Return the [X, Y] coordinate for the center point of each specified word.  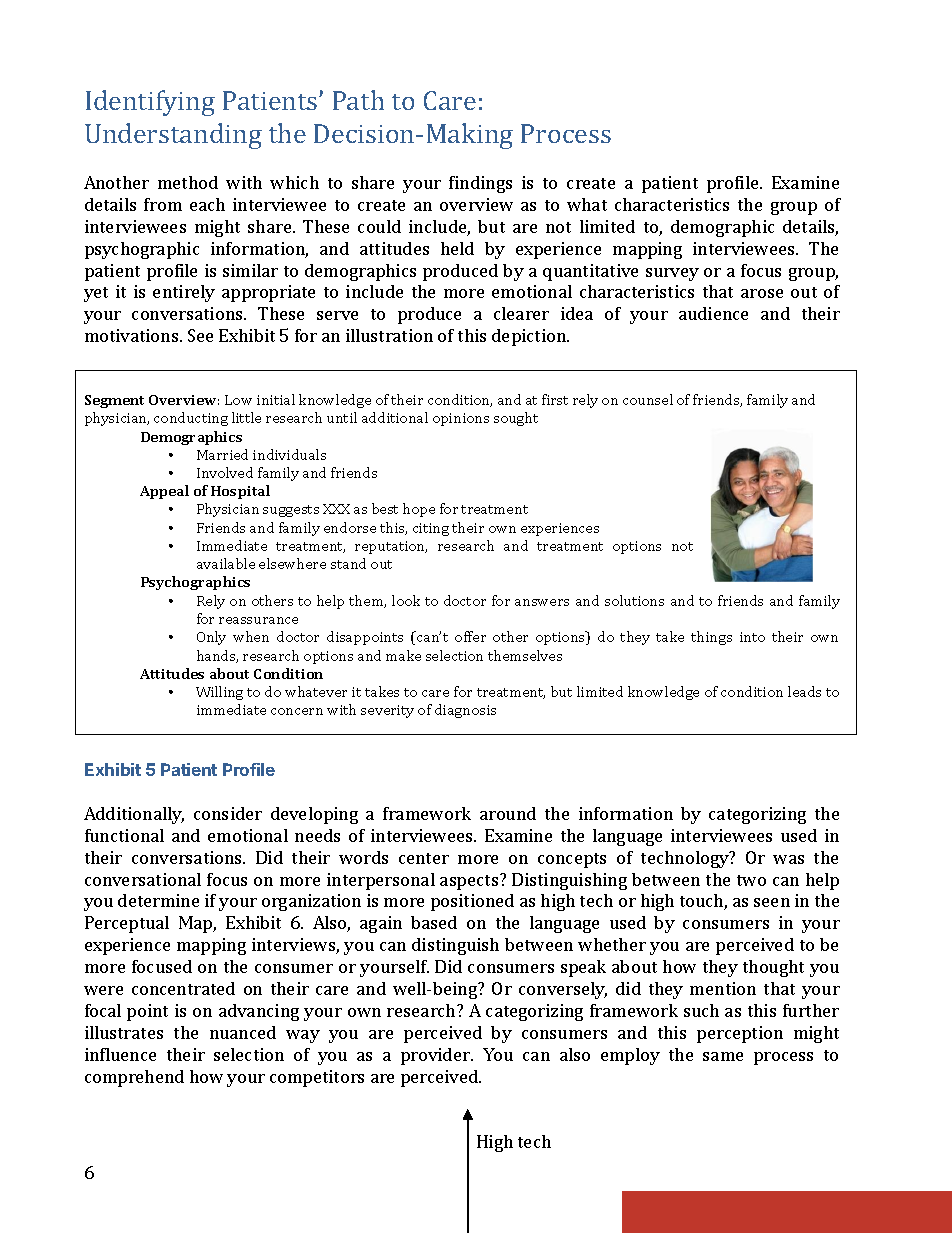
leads [804, 691]
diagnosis [465, 711]
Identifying [150, 103]
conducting [191, 419]
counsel [648, 399]
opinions [461, 419]
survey [672, 274]
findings [480, 184]
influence [120, 1054]
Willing [219, 693]
